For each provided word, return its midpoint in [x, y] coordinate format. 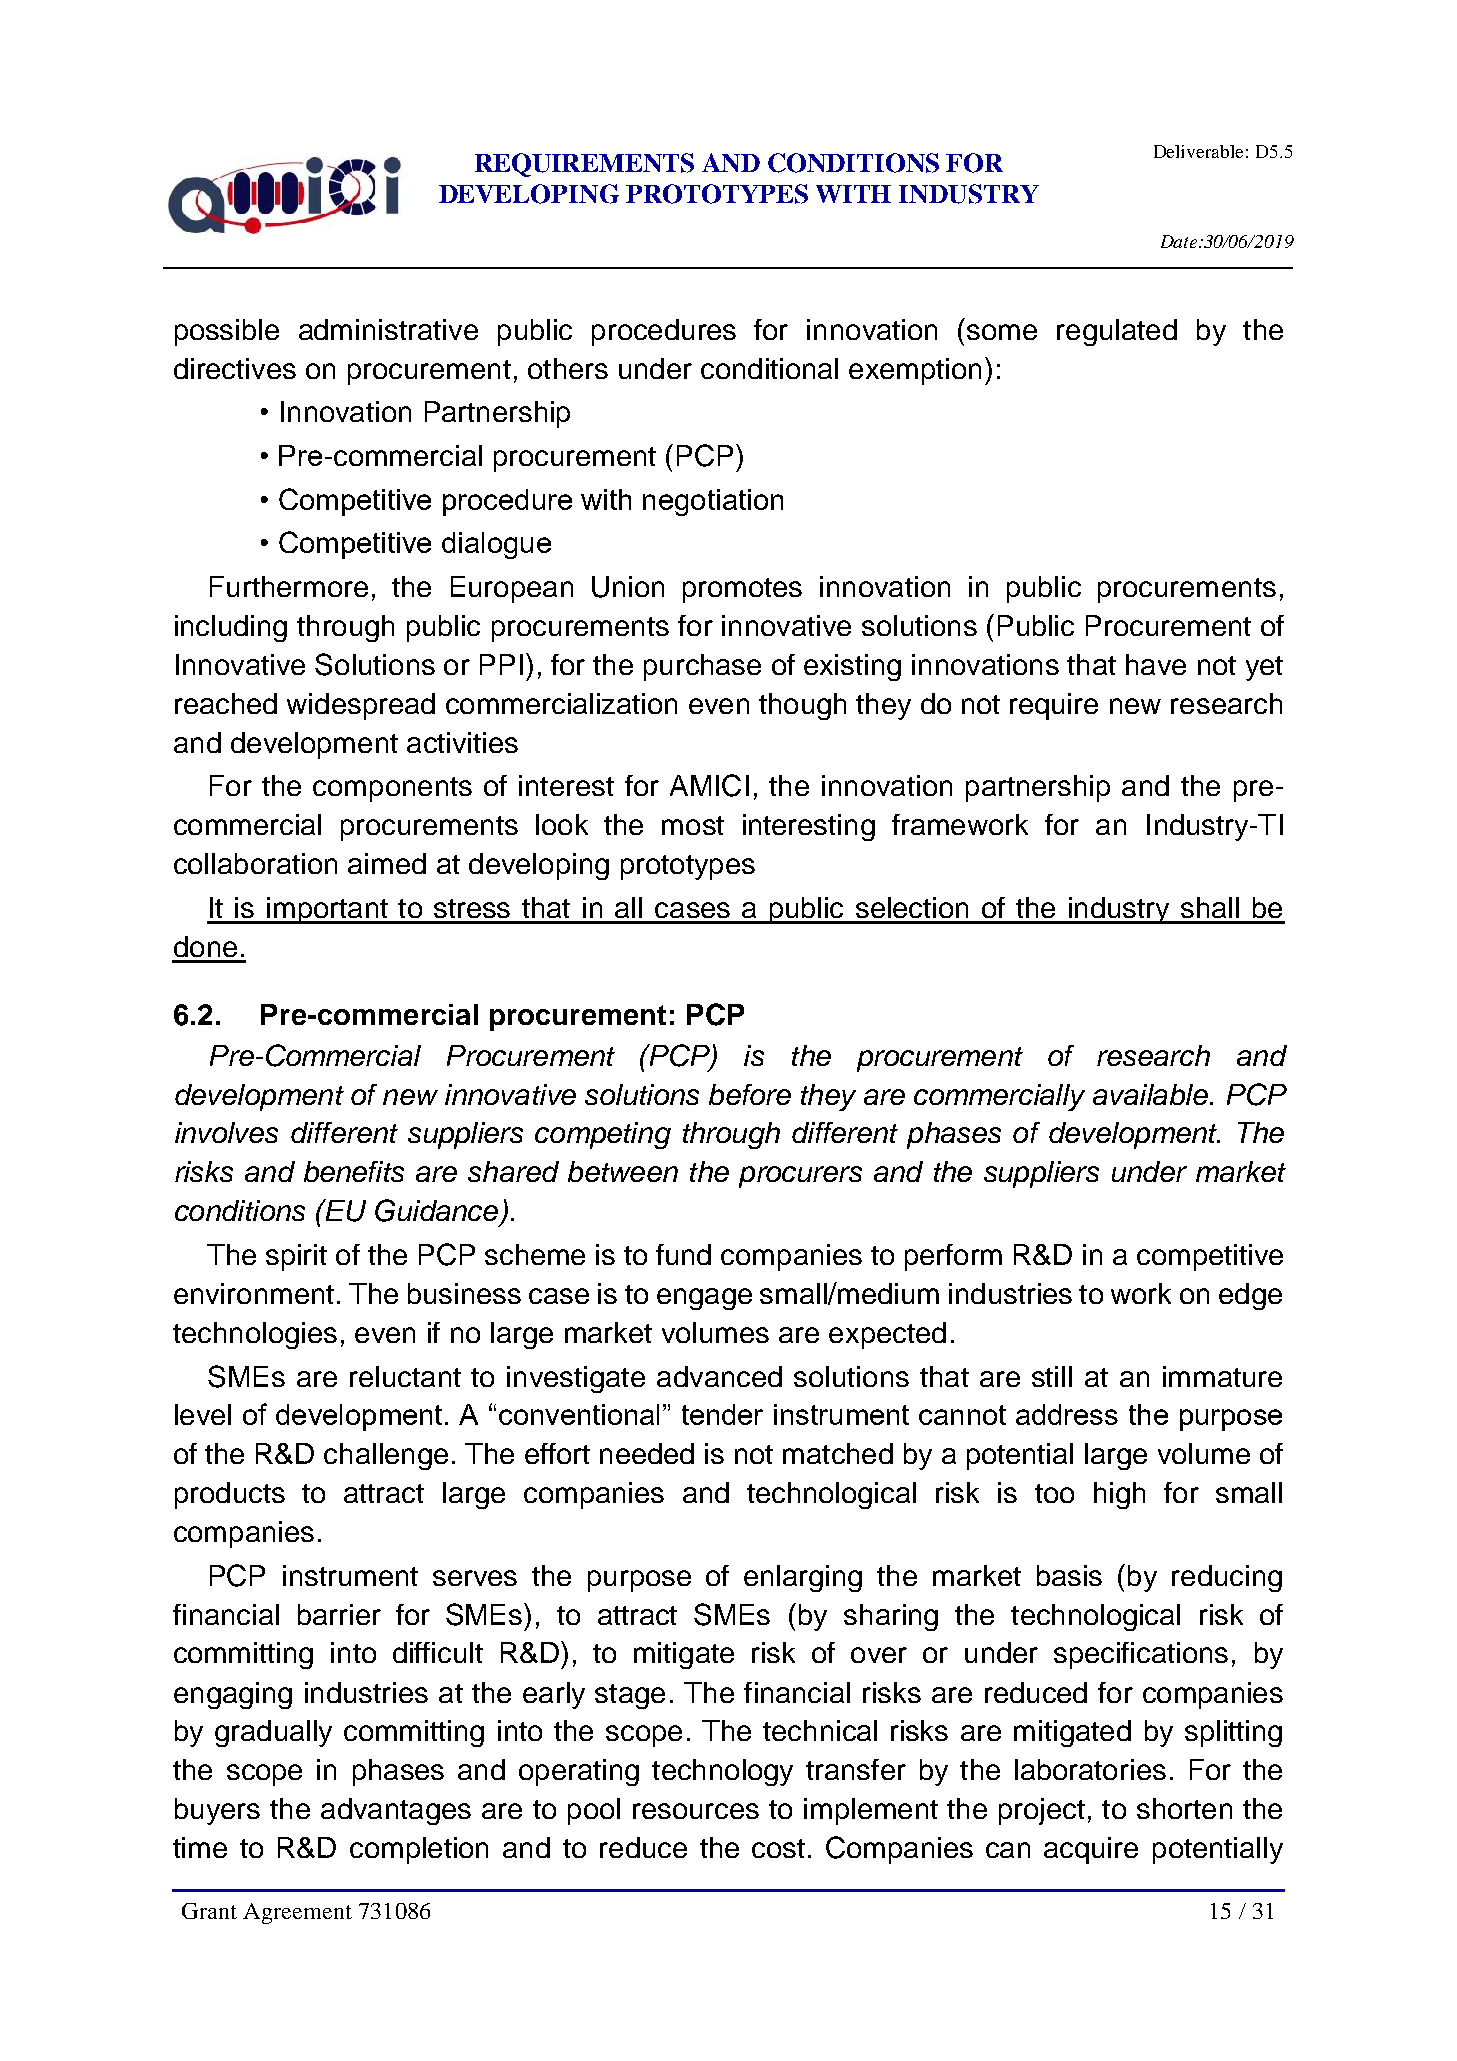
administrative [388, 329]
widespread [361, 706]
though [802, 706]
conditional [769, 368]
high [1119, 1495]
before [750, 1094]
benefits [354, 1171]
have [1156, 664]
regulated [1117, 332]
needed [647, 1453]
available [1150, 1094]
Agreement [297, 1913]
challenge [386, 1456]
